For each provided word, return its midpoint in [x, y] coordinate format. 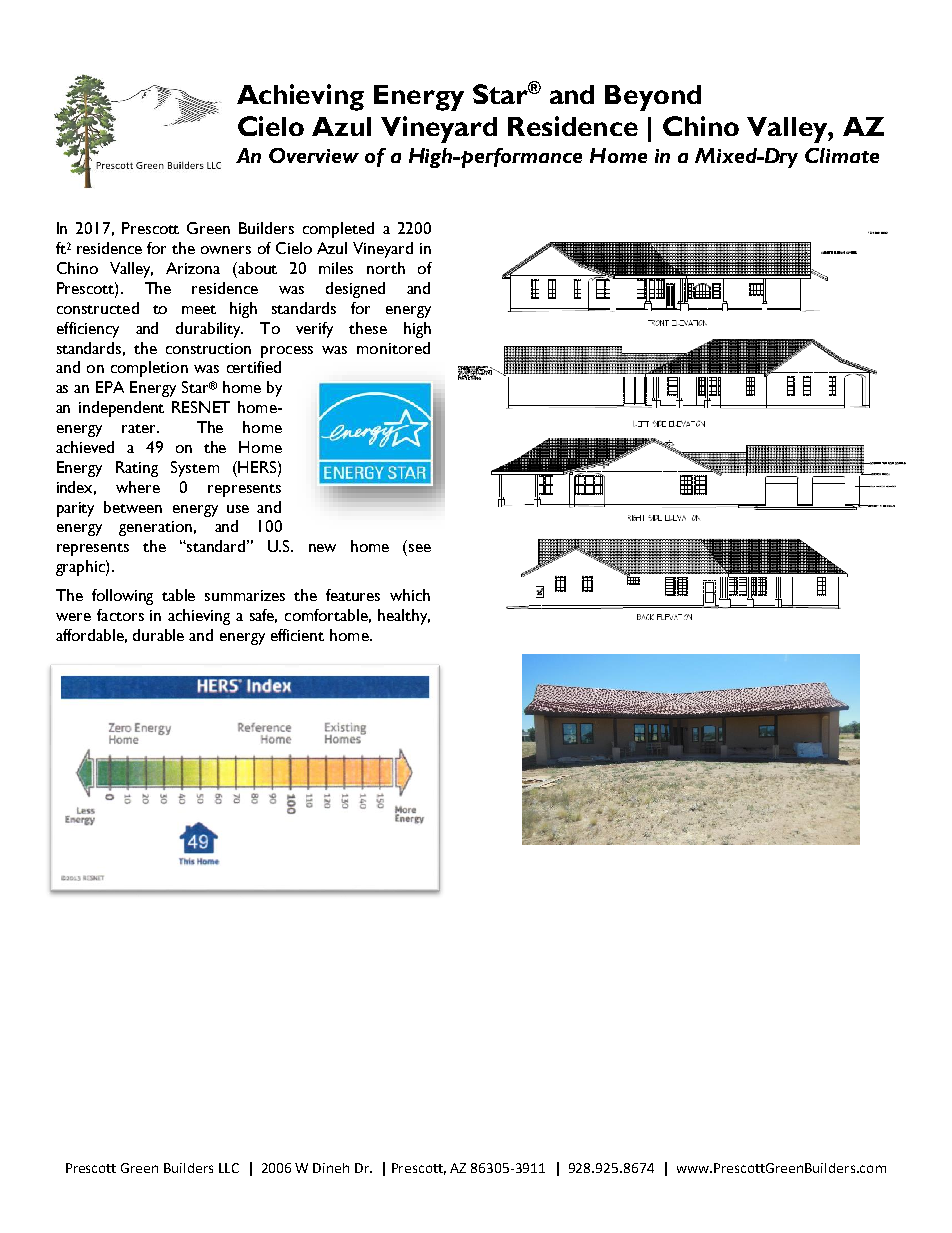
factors [120, 615]
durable [158, 635]
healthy [404, 617]
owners [226, 250]
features [353, 595]
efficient [297, 635]
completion [149, 369]
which [410, 595]
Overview [314, 155]
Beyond [653, 98]
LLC [229, 1168]
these [368, 328]
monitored [393, 348]
